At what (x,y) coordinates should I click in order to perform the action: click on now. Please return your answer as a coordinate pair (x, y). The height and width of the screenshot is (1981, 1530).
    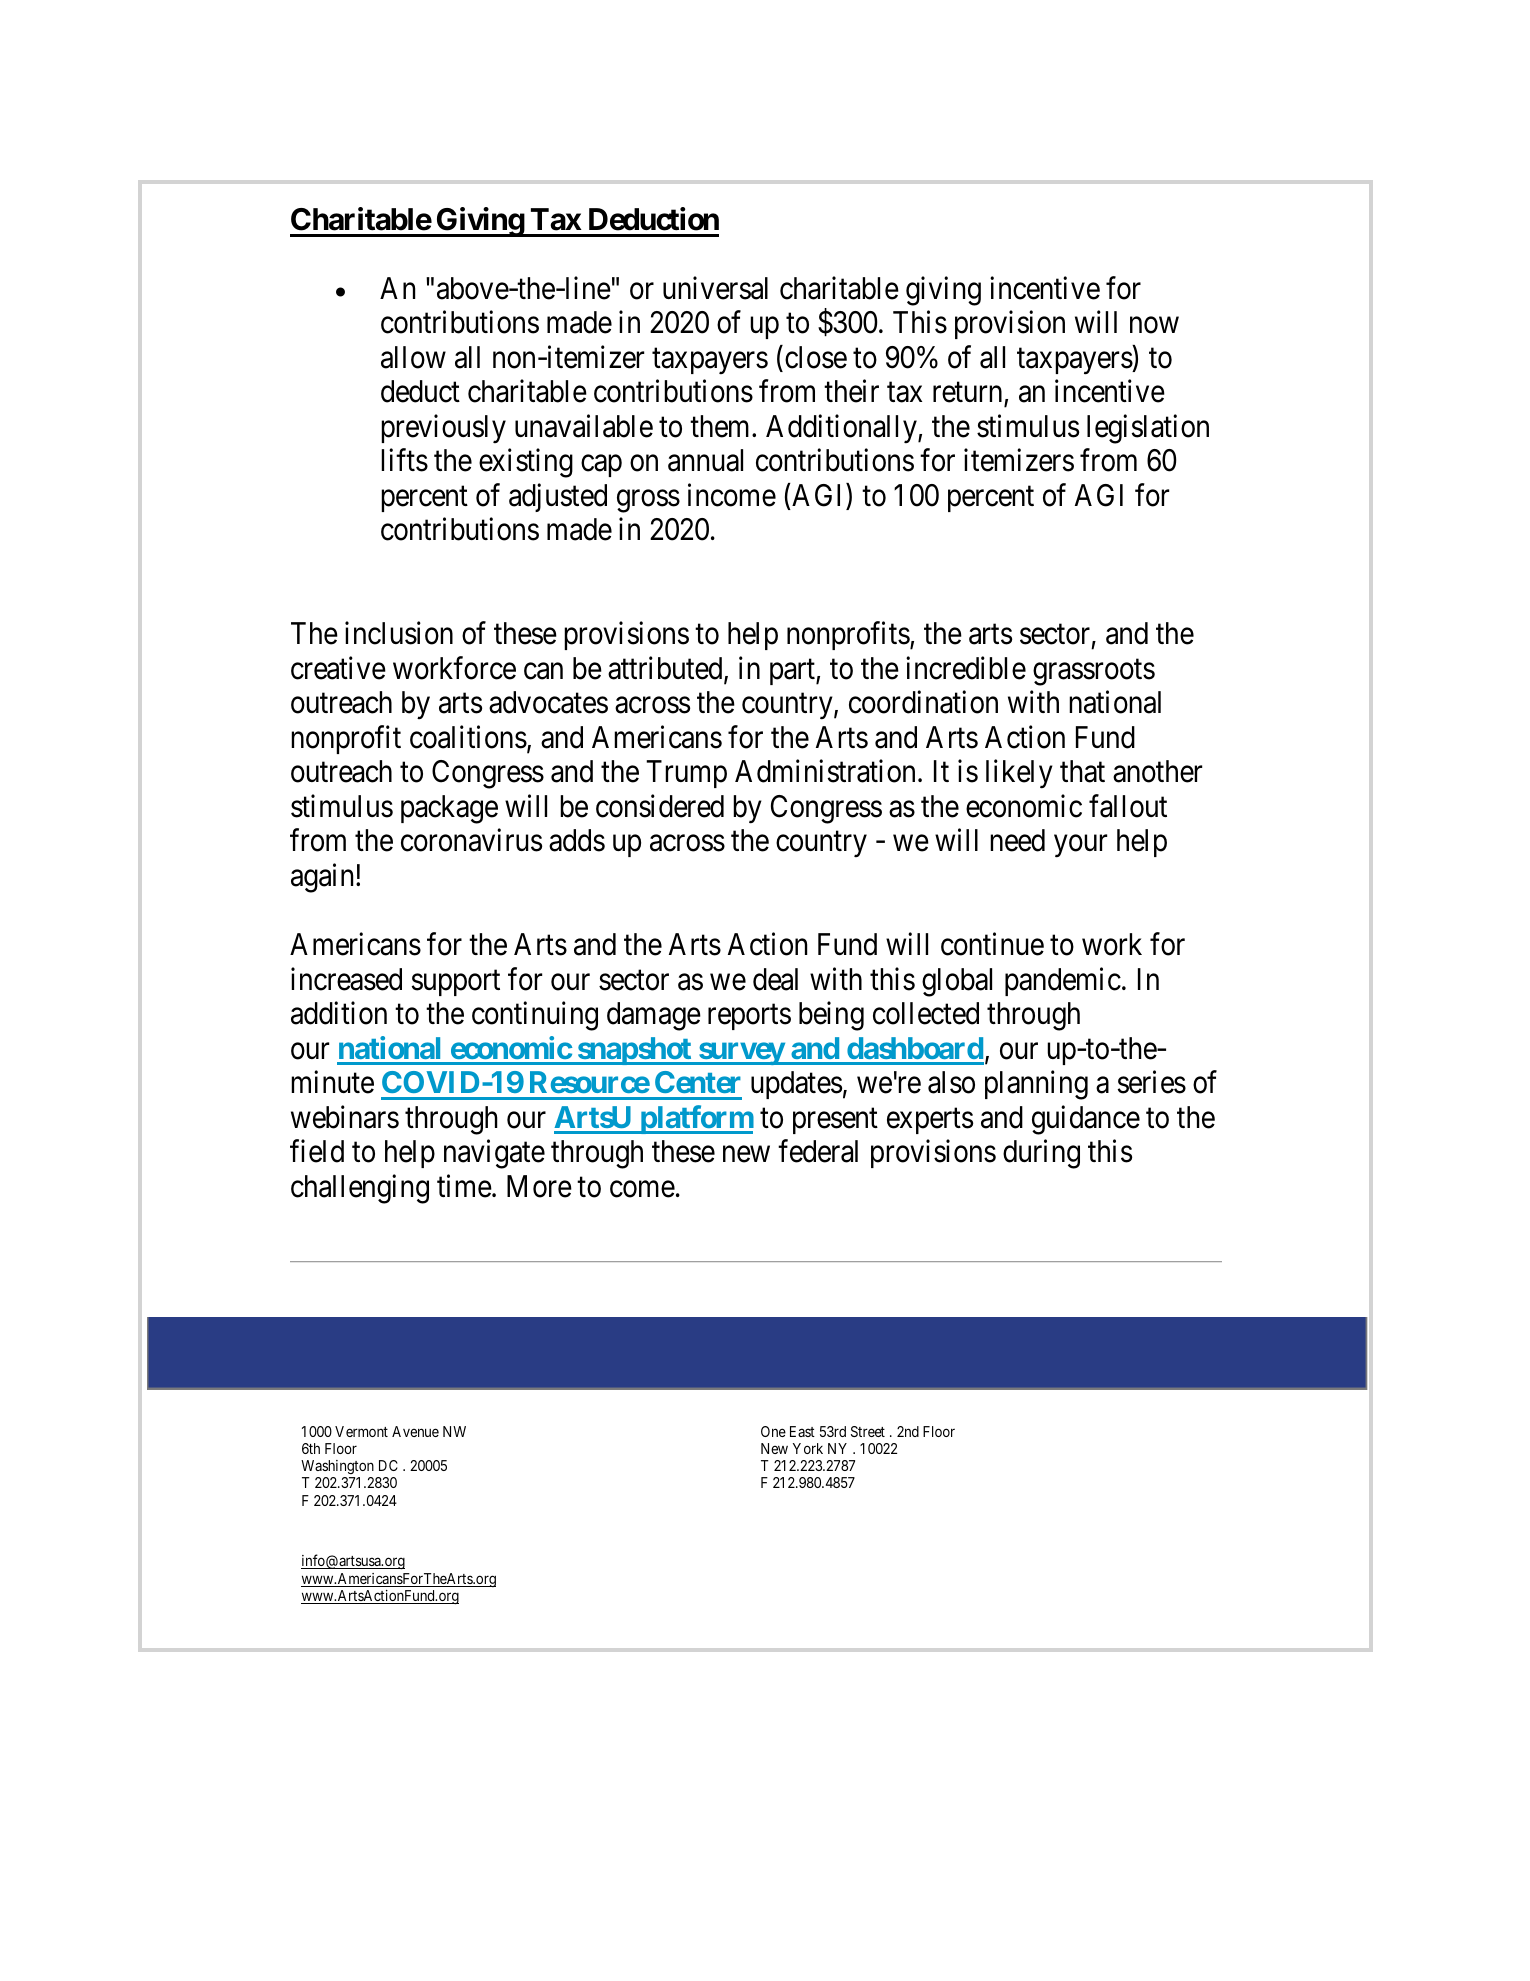
    Looking at the image, I should click on (1154, 326).
